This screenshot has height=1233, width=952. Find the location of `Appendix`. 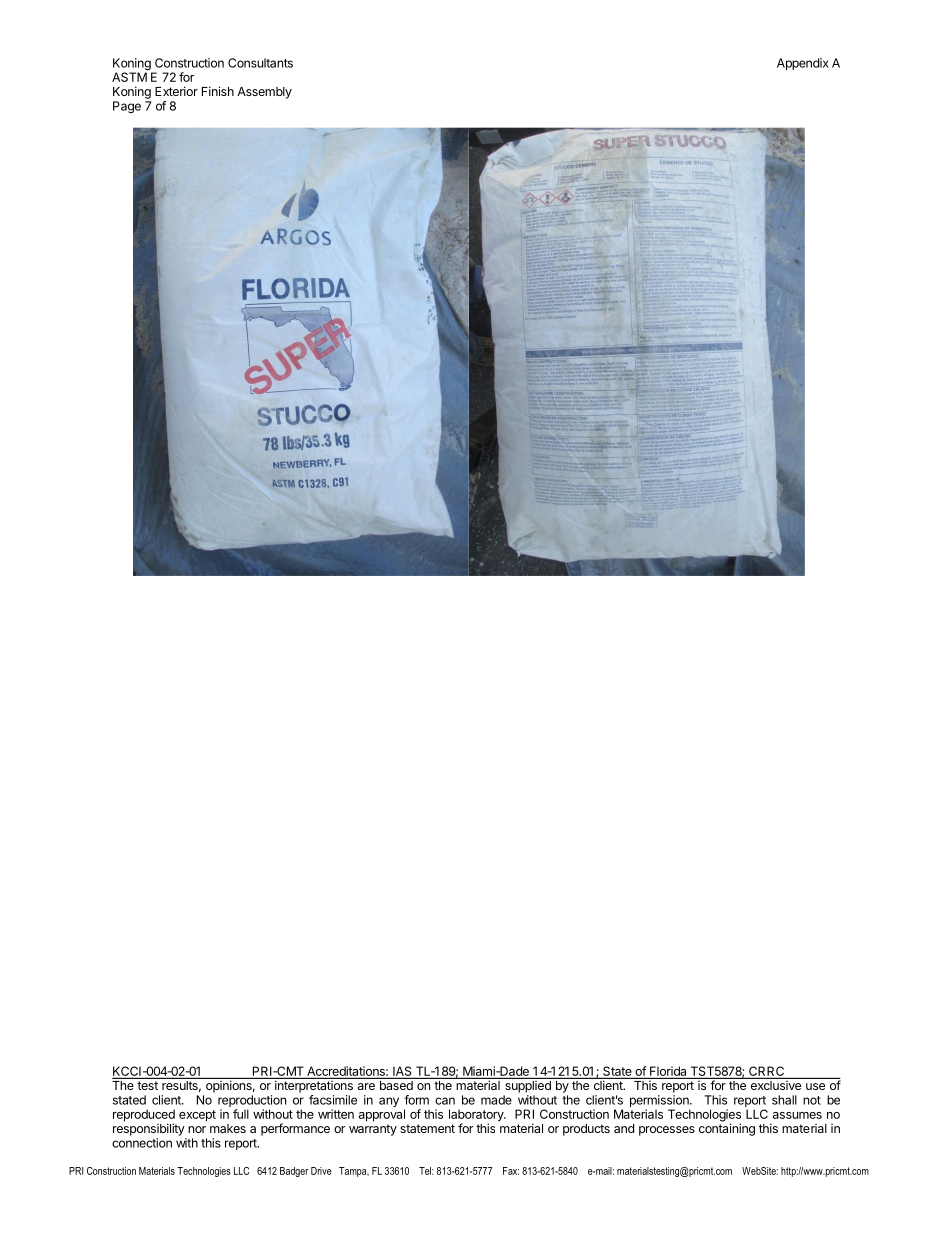

Appendix is located at coordinates (803, 64).
